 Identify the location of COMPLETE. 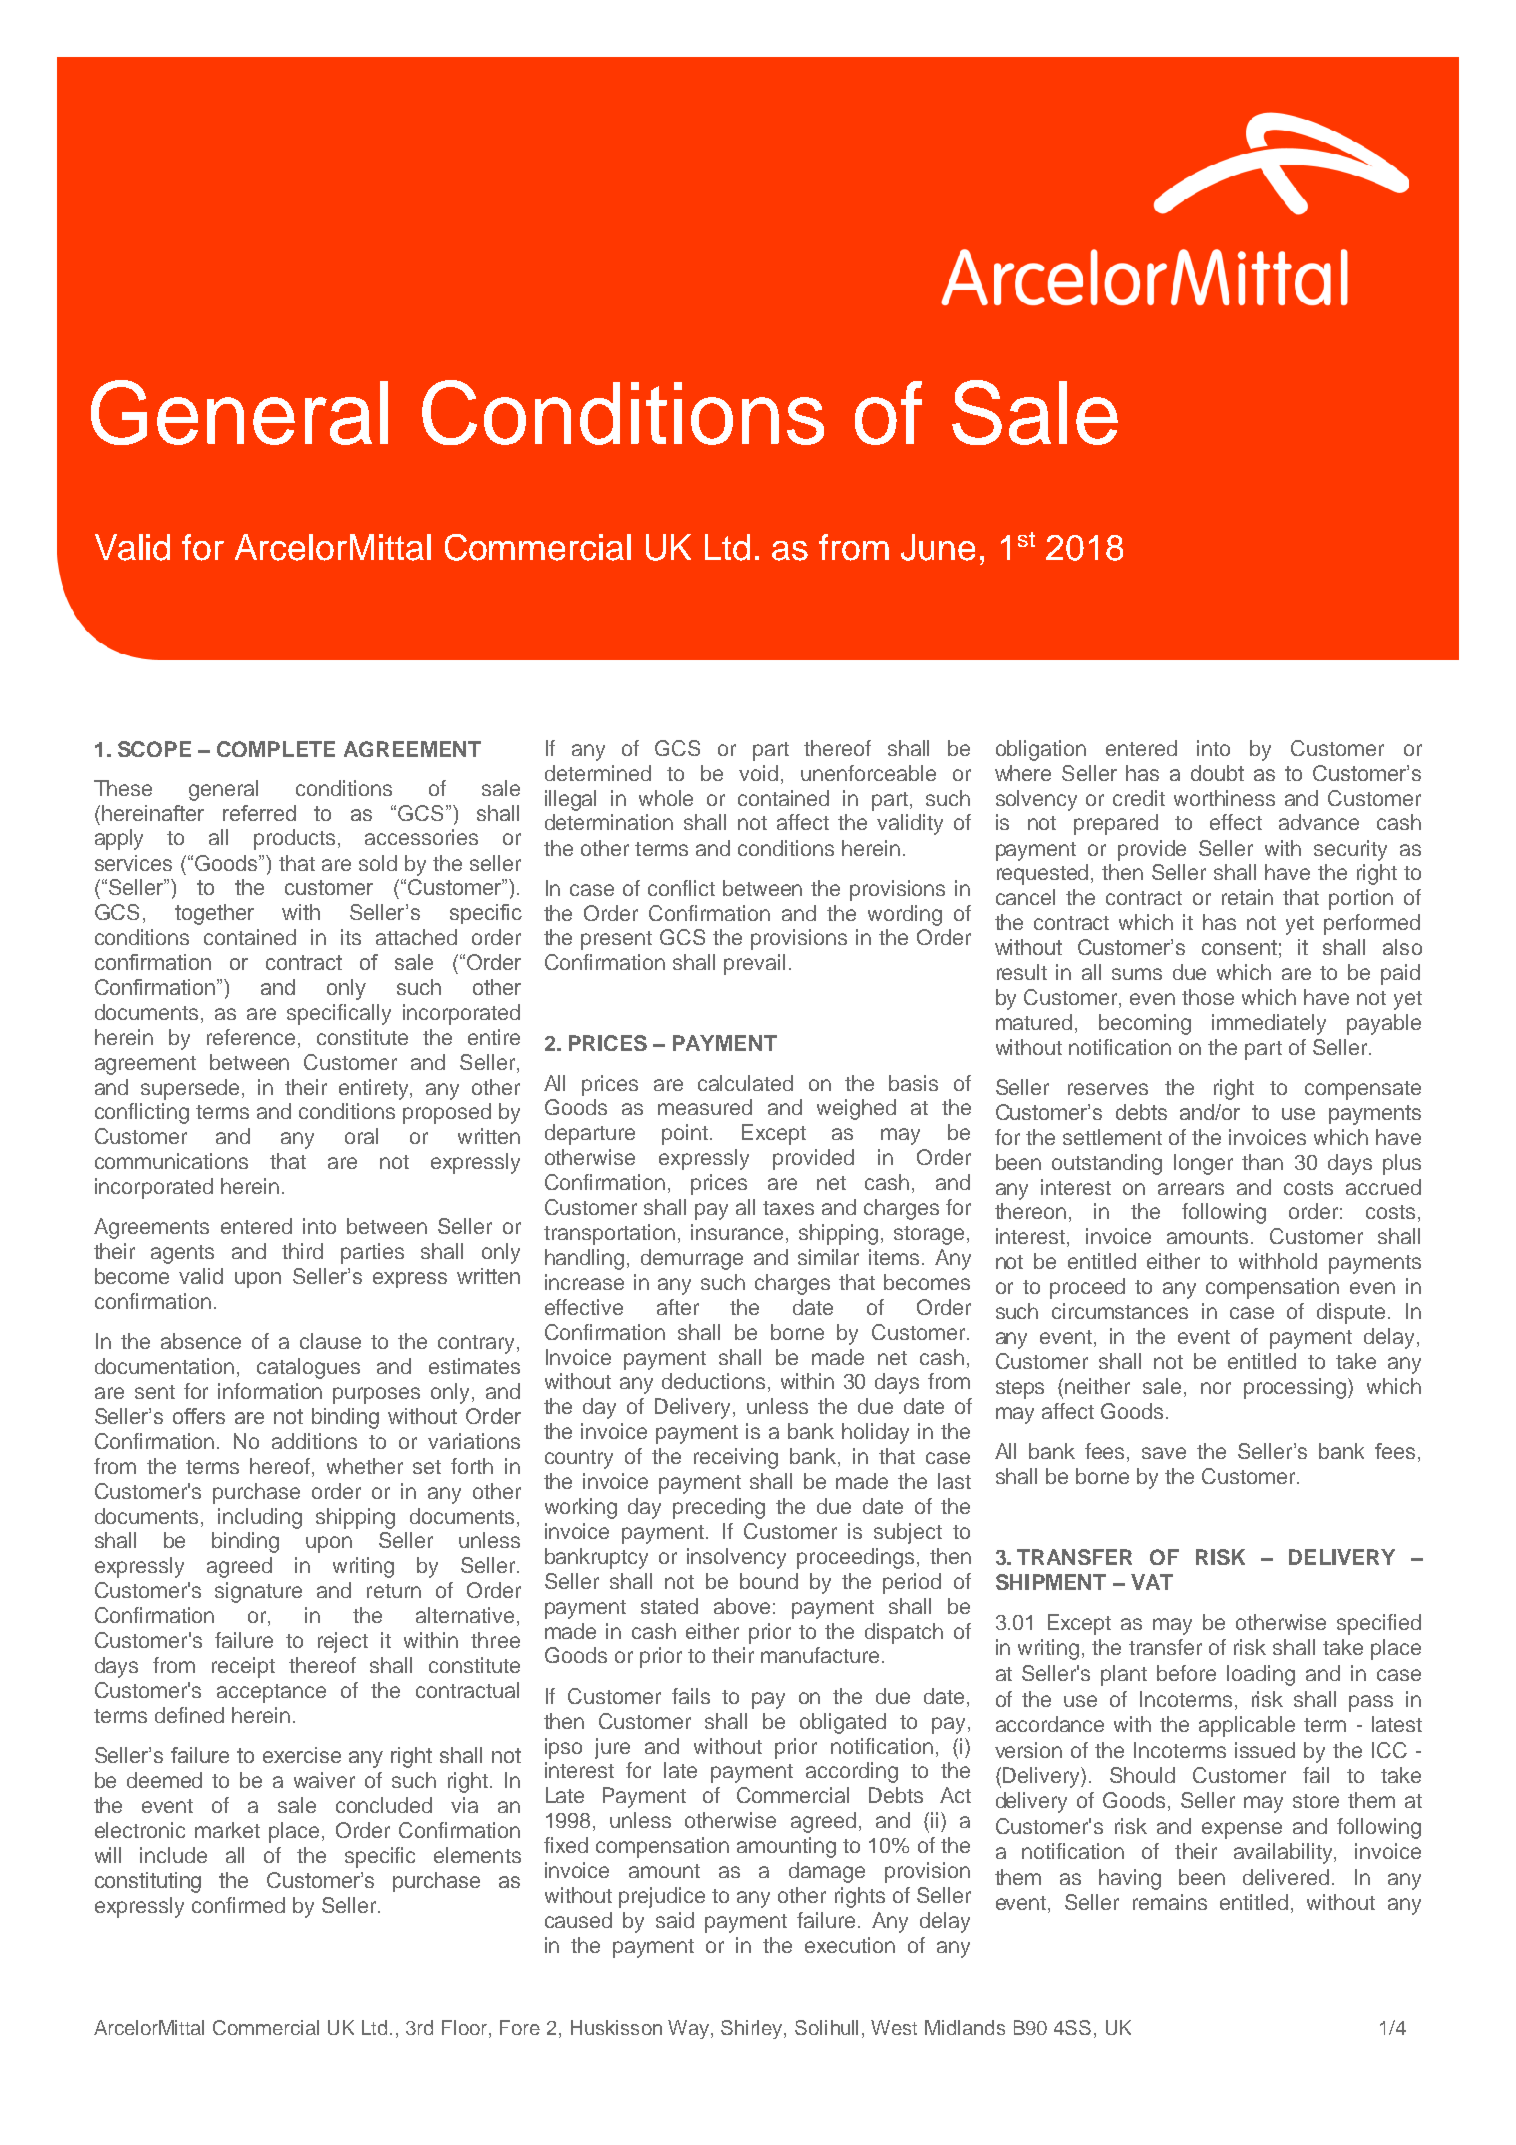
(276, 749).
